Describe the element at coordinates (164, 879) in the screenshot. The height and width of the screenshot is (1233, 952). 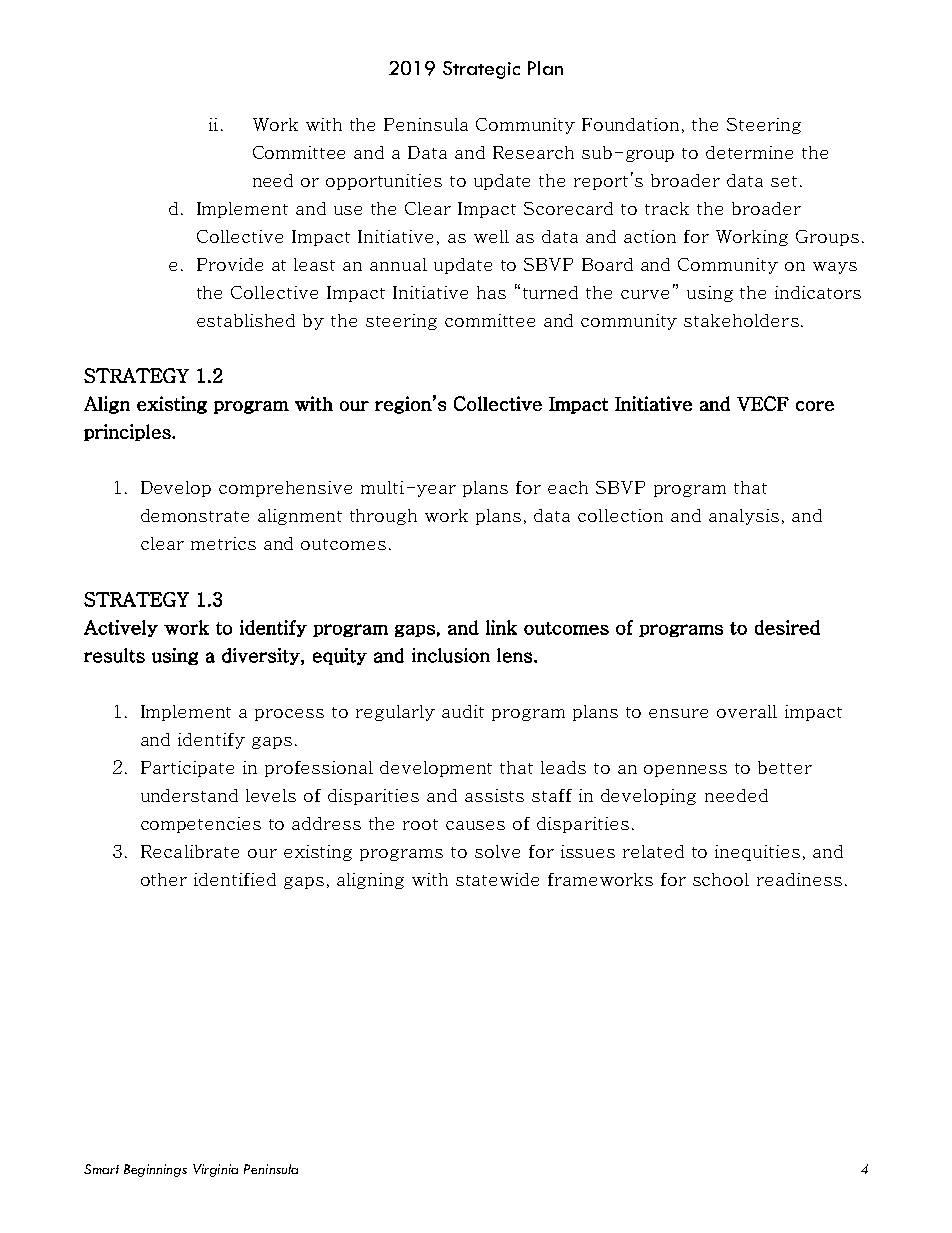
I see `other` at that location.
